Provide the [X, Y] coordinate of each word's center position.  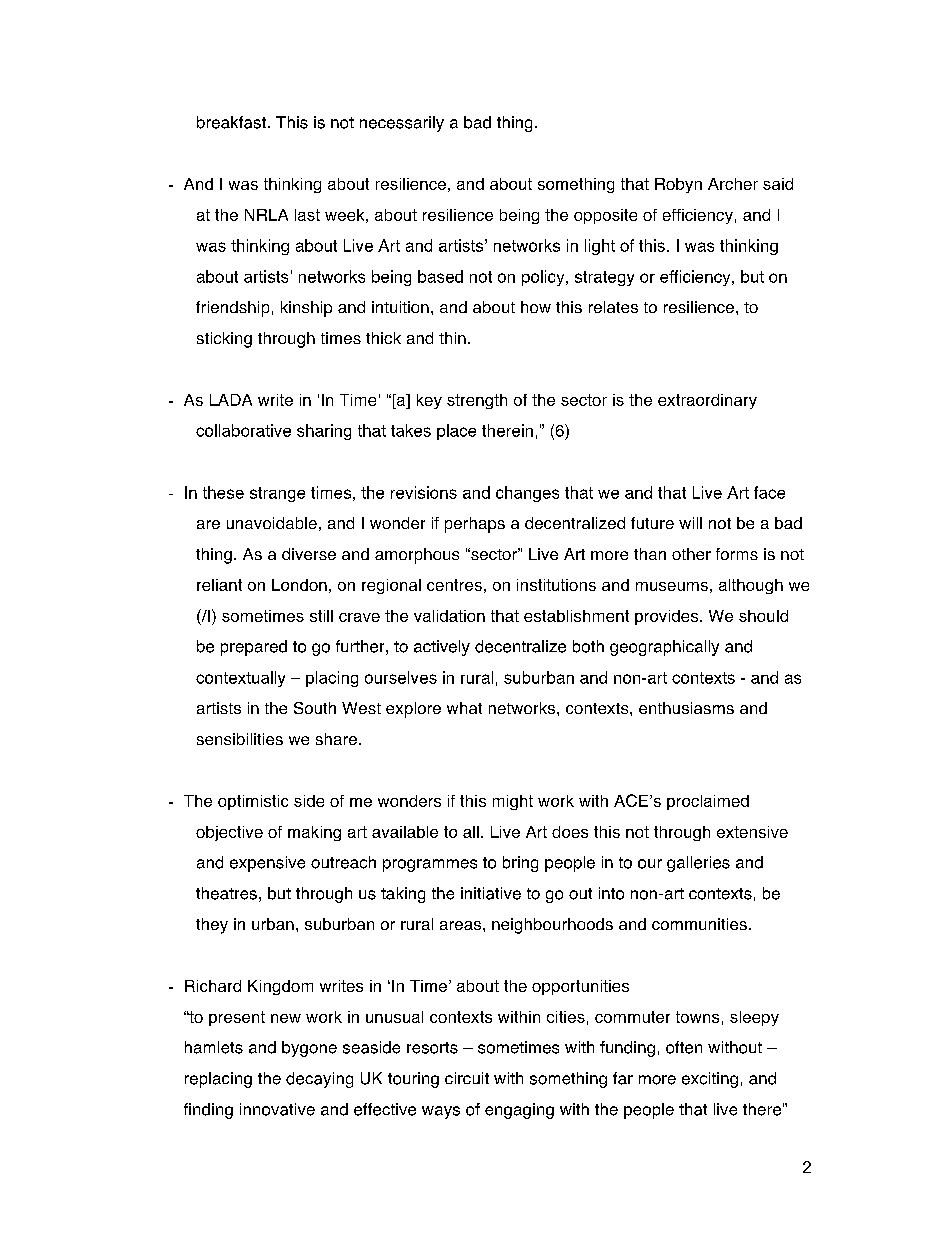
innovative [277, 1109]
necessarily [402, 124]
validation [449, 616]
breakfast [231, 122]
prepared [254, 648]
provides [666, 617]
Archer [733, 184]
